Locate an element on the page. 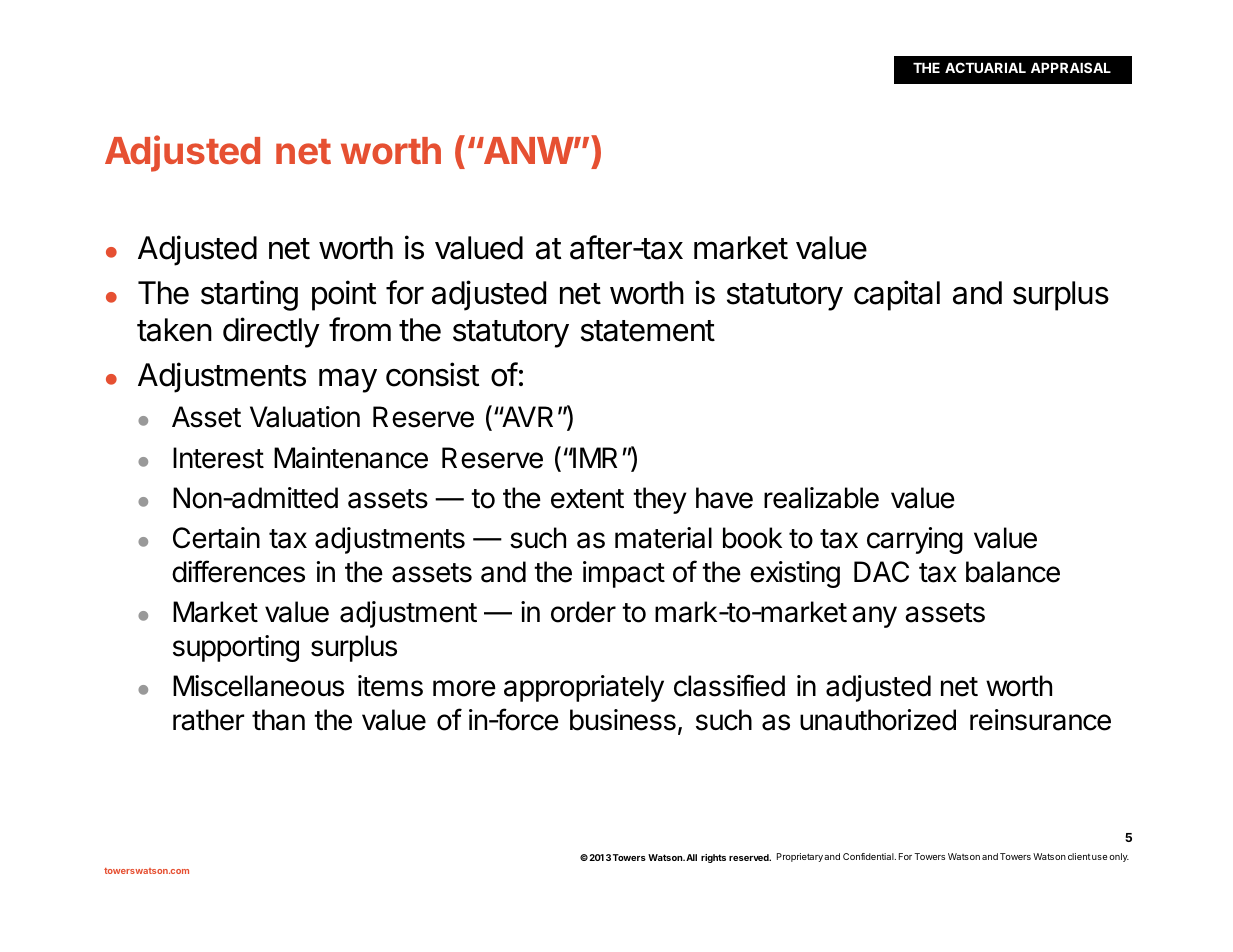  realizable is located at coordinates (821, 498).
